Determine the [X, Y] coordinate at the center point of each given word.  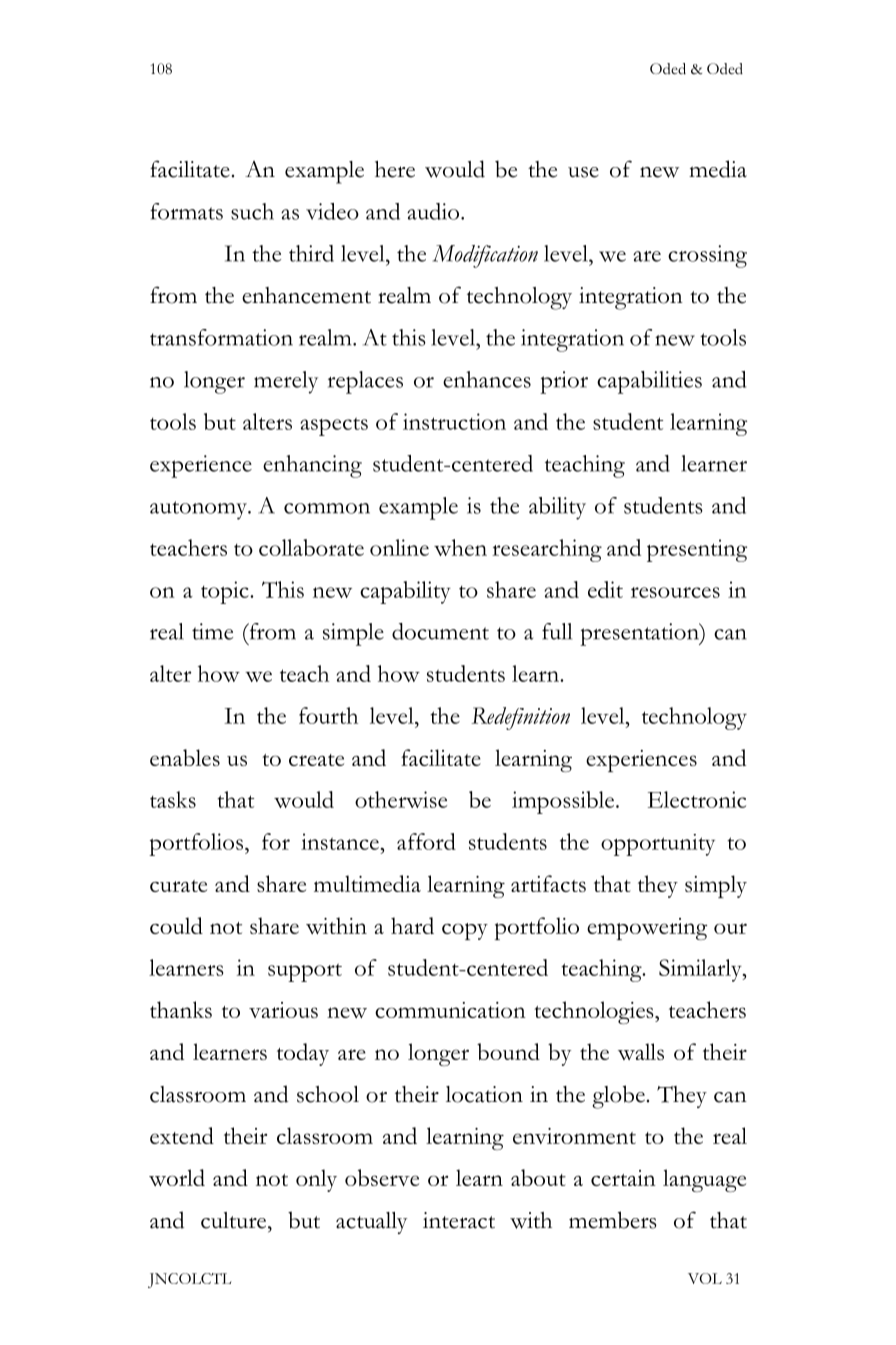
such [252, 211]
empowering [647, 929]
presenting [697, 550]
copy [465, 931]
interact [459, 1220]
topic [226, 592]
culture [235, 1220]
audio [434, 211]
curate [178, 886]
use [583, 172]
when [460, 547]
